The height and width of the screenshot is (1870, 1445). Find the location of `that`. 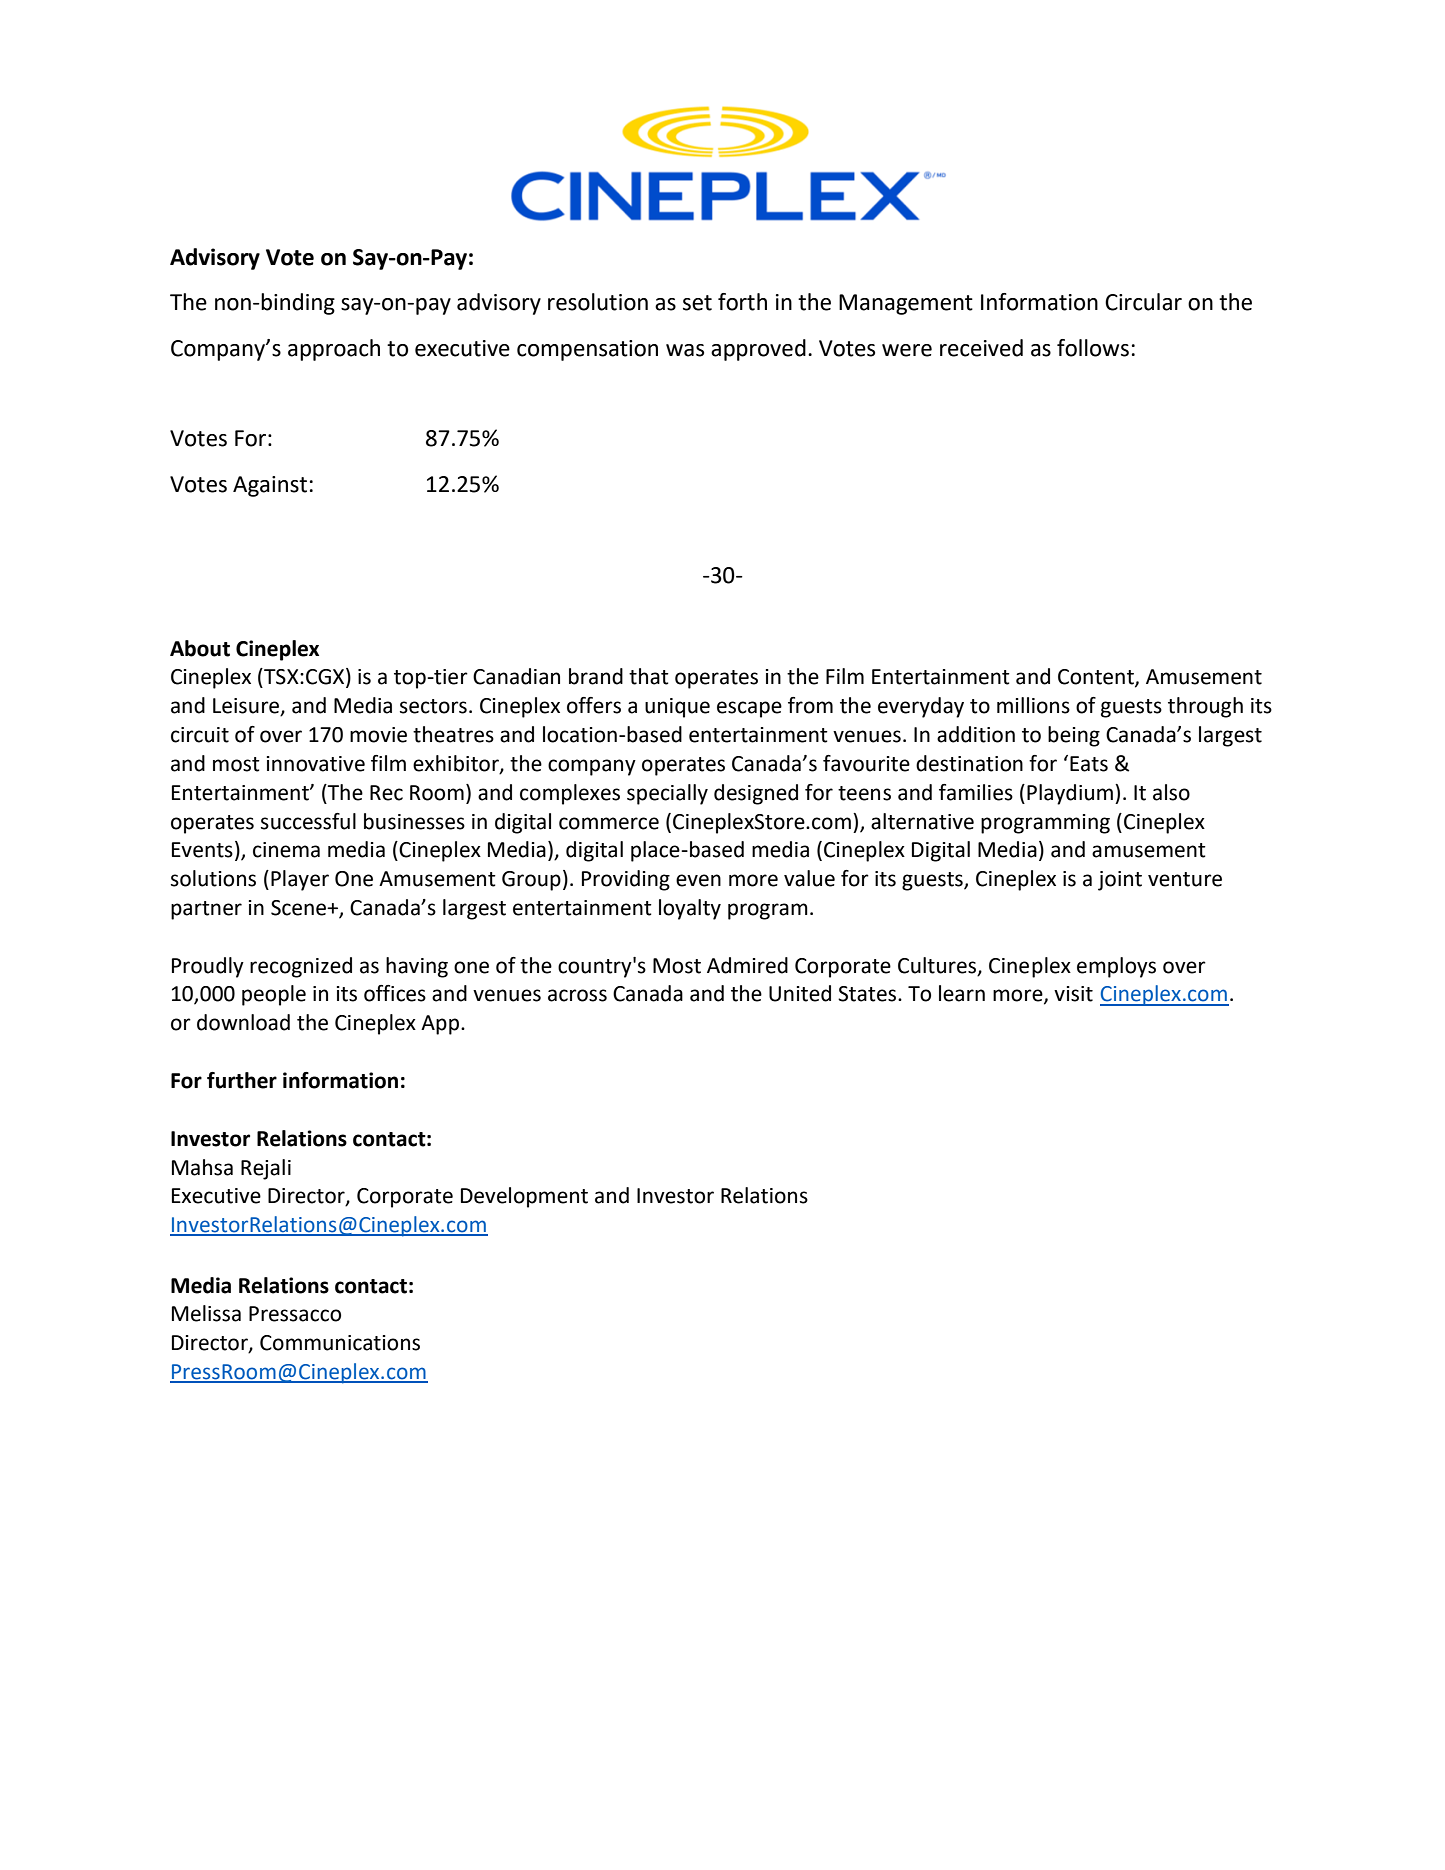

that is located at coordinates (649, 676).
